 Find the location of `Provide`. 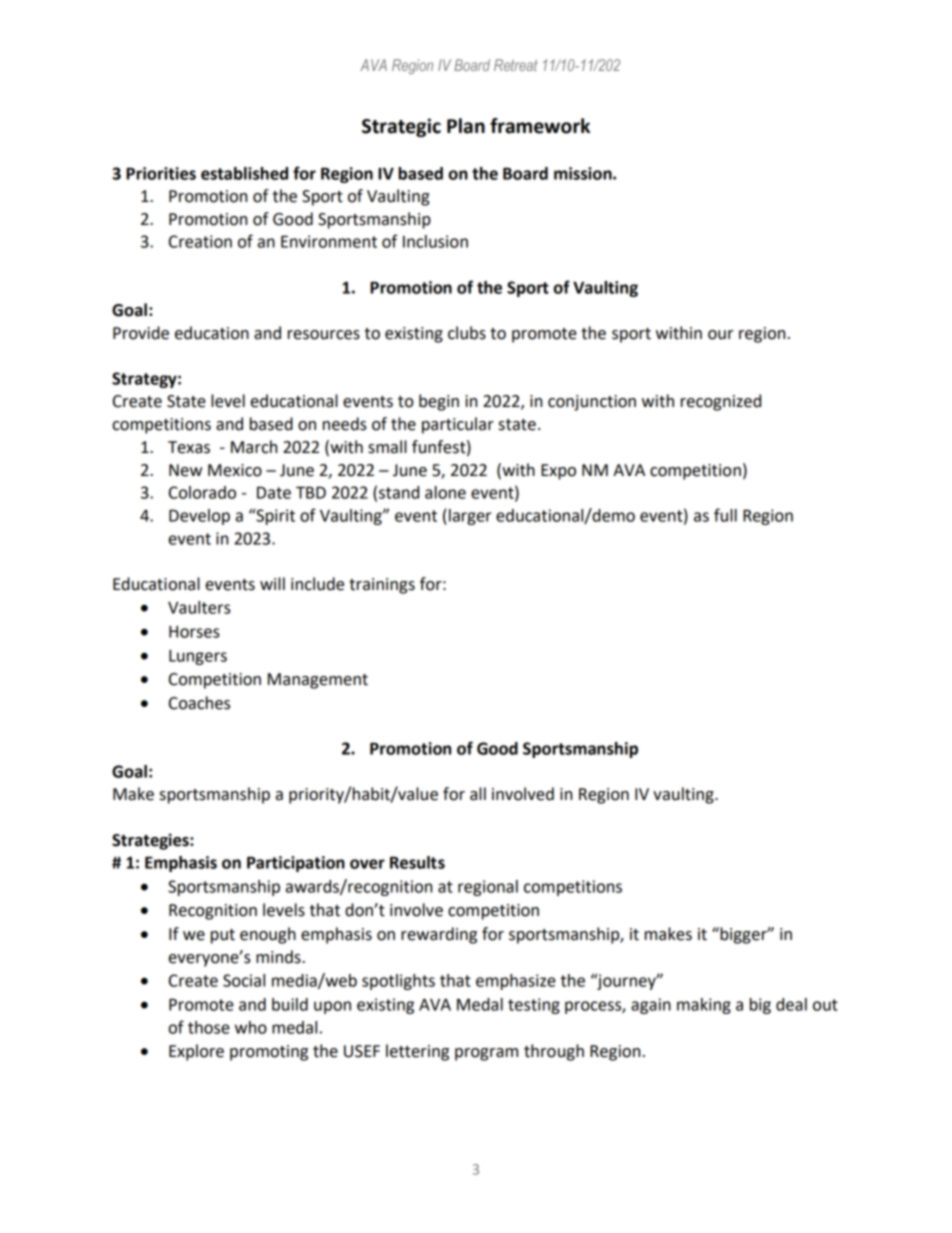

Provide is located at coordinates (141, 333).
